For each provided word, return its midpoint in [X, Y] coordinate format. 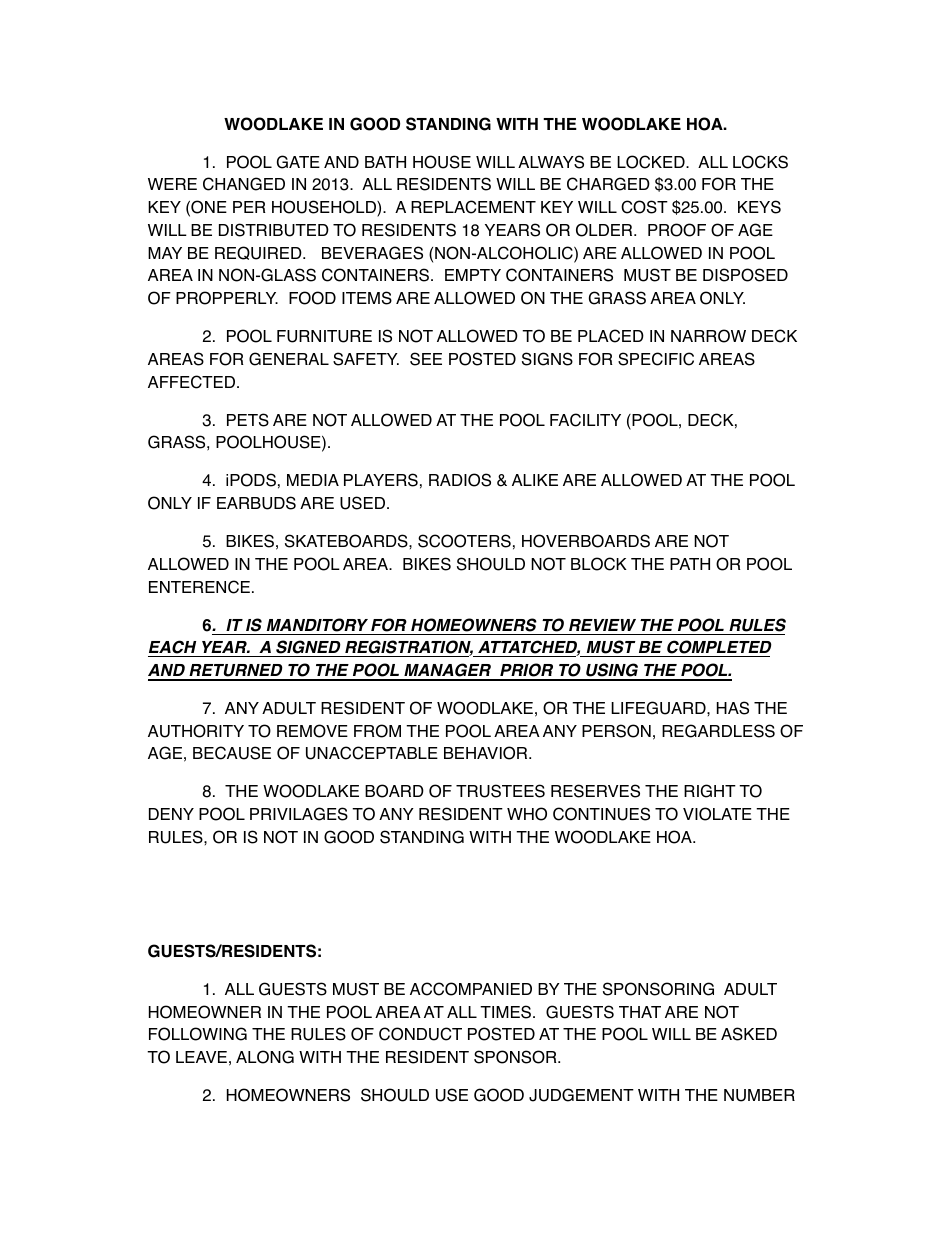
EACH [173, 648]
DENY [171, 814]
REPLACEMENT [473, 207]
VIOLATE [717, 814]
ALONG [265, 1057]
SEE [426, 359]
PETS [248, 420]
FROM [377, 731]
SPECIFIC [656, 359]
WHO [527, 814]
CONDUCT [420, 1034]
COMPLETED [718, 648]
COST [644, 207]
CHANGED [244, 184]
